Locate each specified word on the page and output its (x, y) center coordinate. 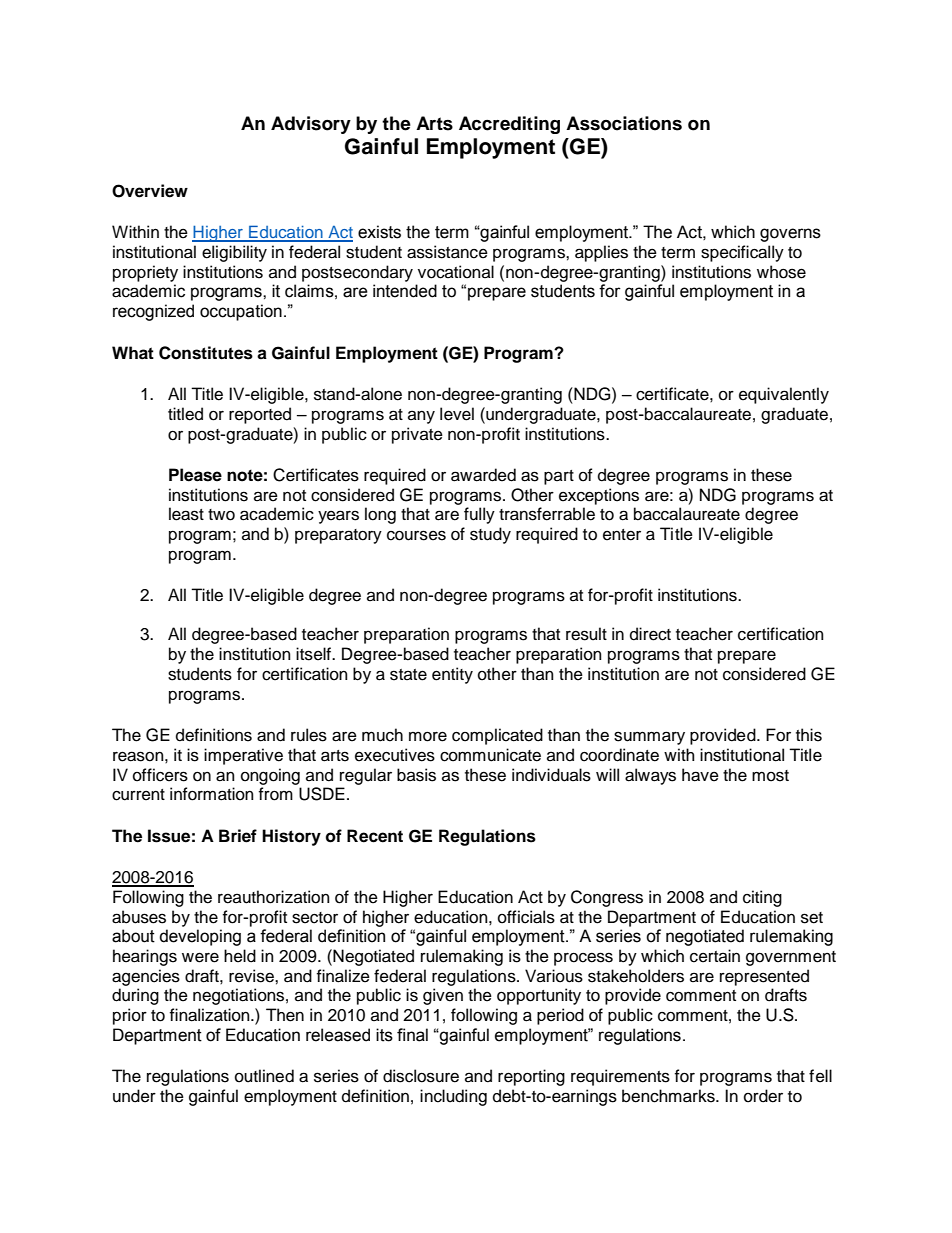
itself (314, 654)
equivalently (784, 395)
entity (452, 675)
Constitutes (206, 353)
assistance (447, 252)
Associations (624, 123)
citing (762, 898)
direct (650, 634)
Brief (238, 836)
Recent (375, 836)
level (457, 414)
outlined (264, 1076)
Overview (150, 191)
